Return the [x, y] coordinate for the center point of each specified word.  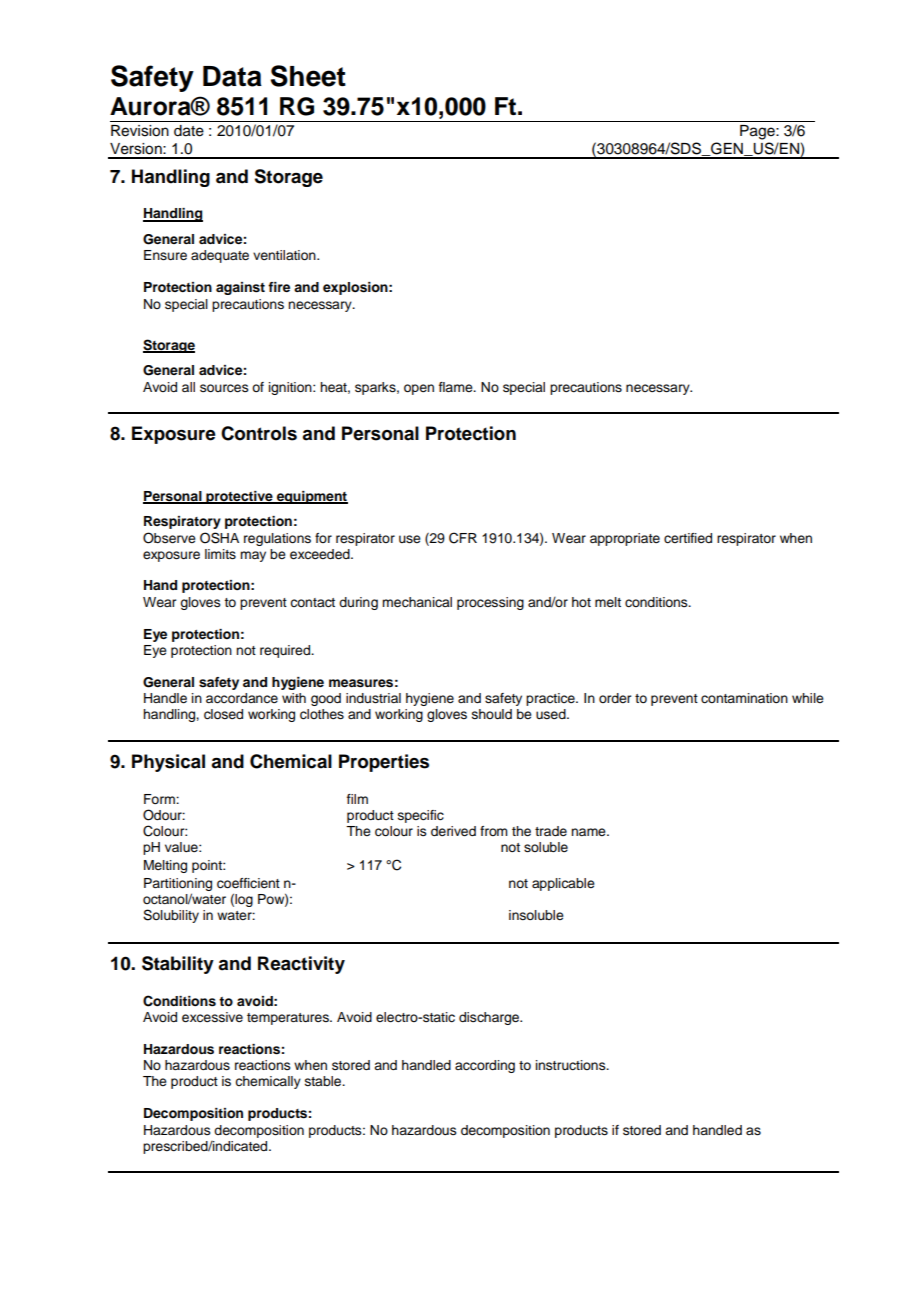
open [419, 389]
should [492, 714]
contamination [744, 698]
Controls [259, 433]
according [485, 1066]
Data [232, 76]
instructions [572, 1065]
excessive [212, 1017]
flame [457, 387]
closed [223, 714]
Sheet [308, 76]
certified [688, 538]
